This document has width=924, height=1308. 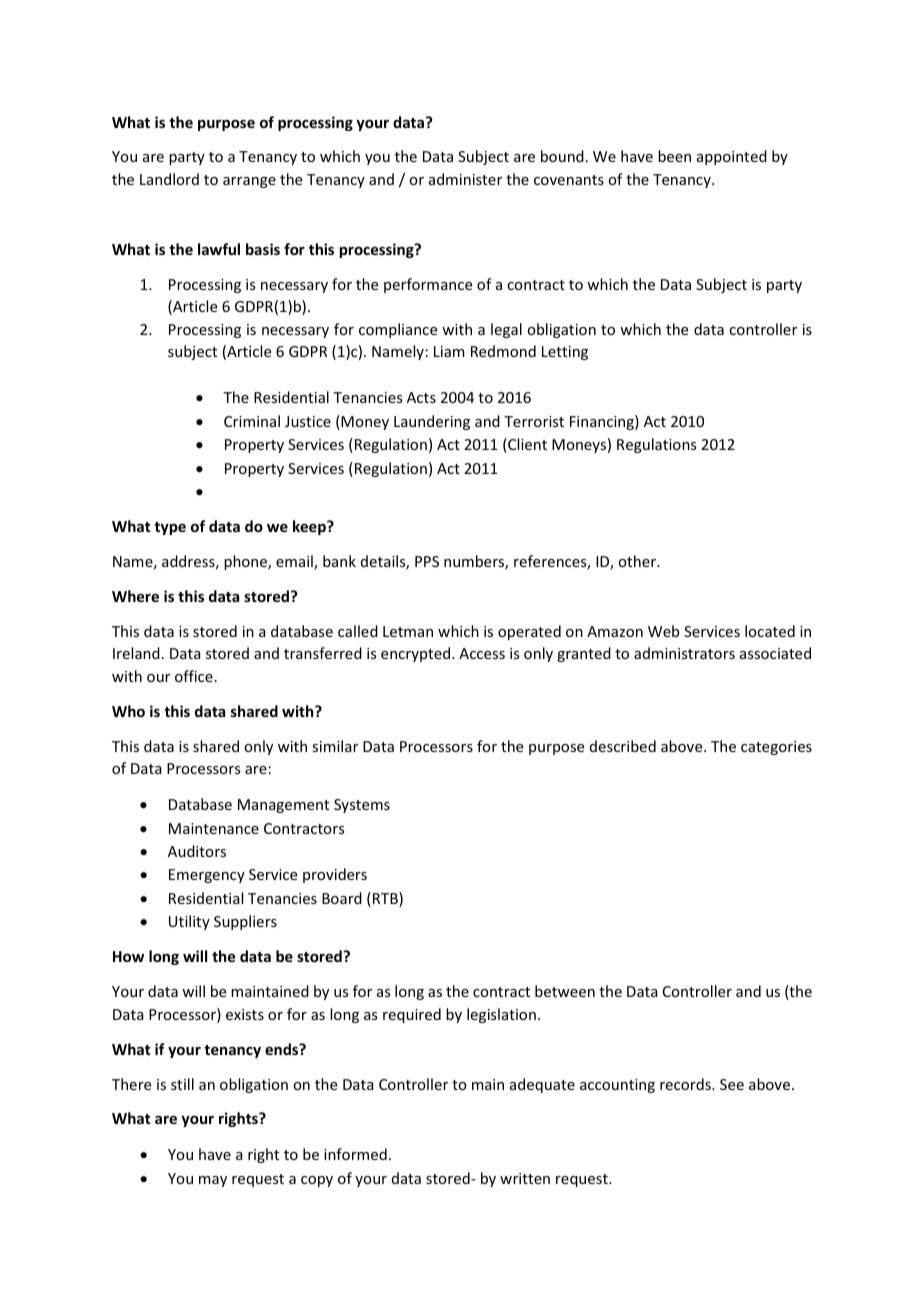 I want to click on been, so click(x=674, y=156).
